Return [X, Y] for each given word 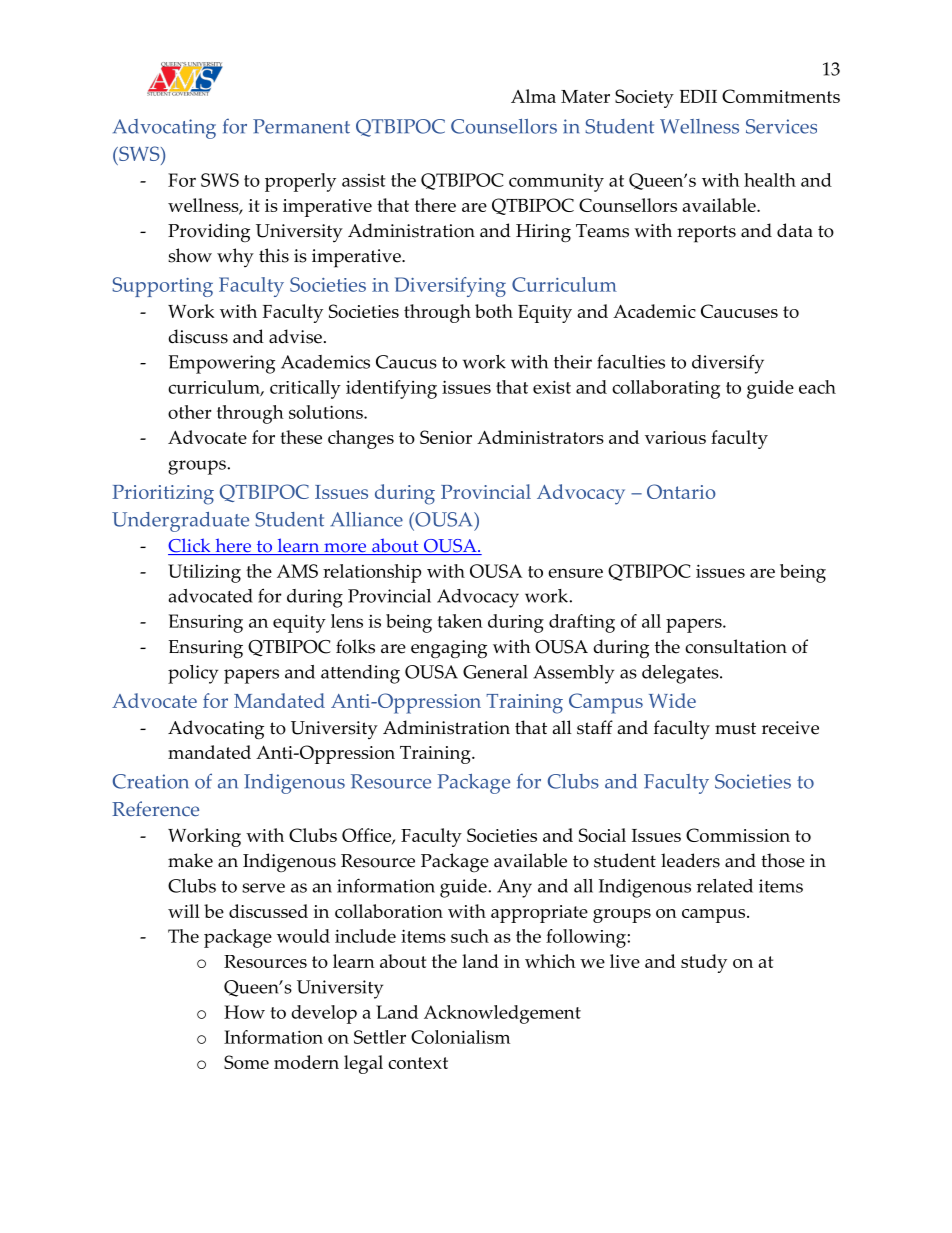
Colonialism [460, 1037]
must [735, 728]
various [675, 437]
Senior [446, 437]
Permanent [301, 126]
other [190, 412]
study [704, 963]
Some [246, 1062]
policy [193, 674]
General [495, 672]
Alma [533, 96]
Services [781, 126]
